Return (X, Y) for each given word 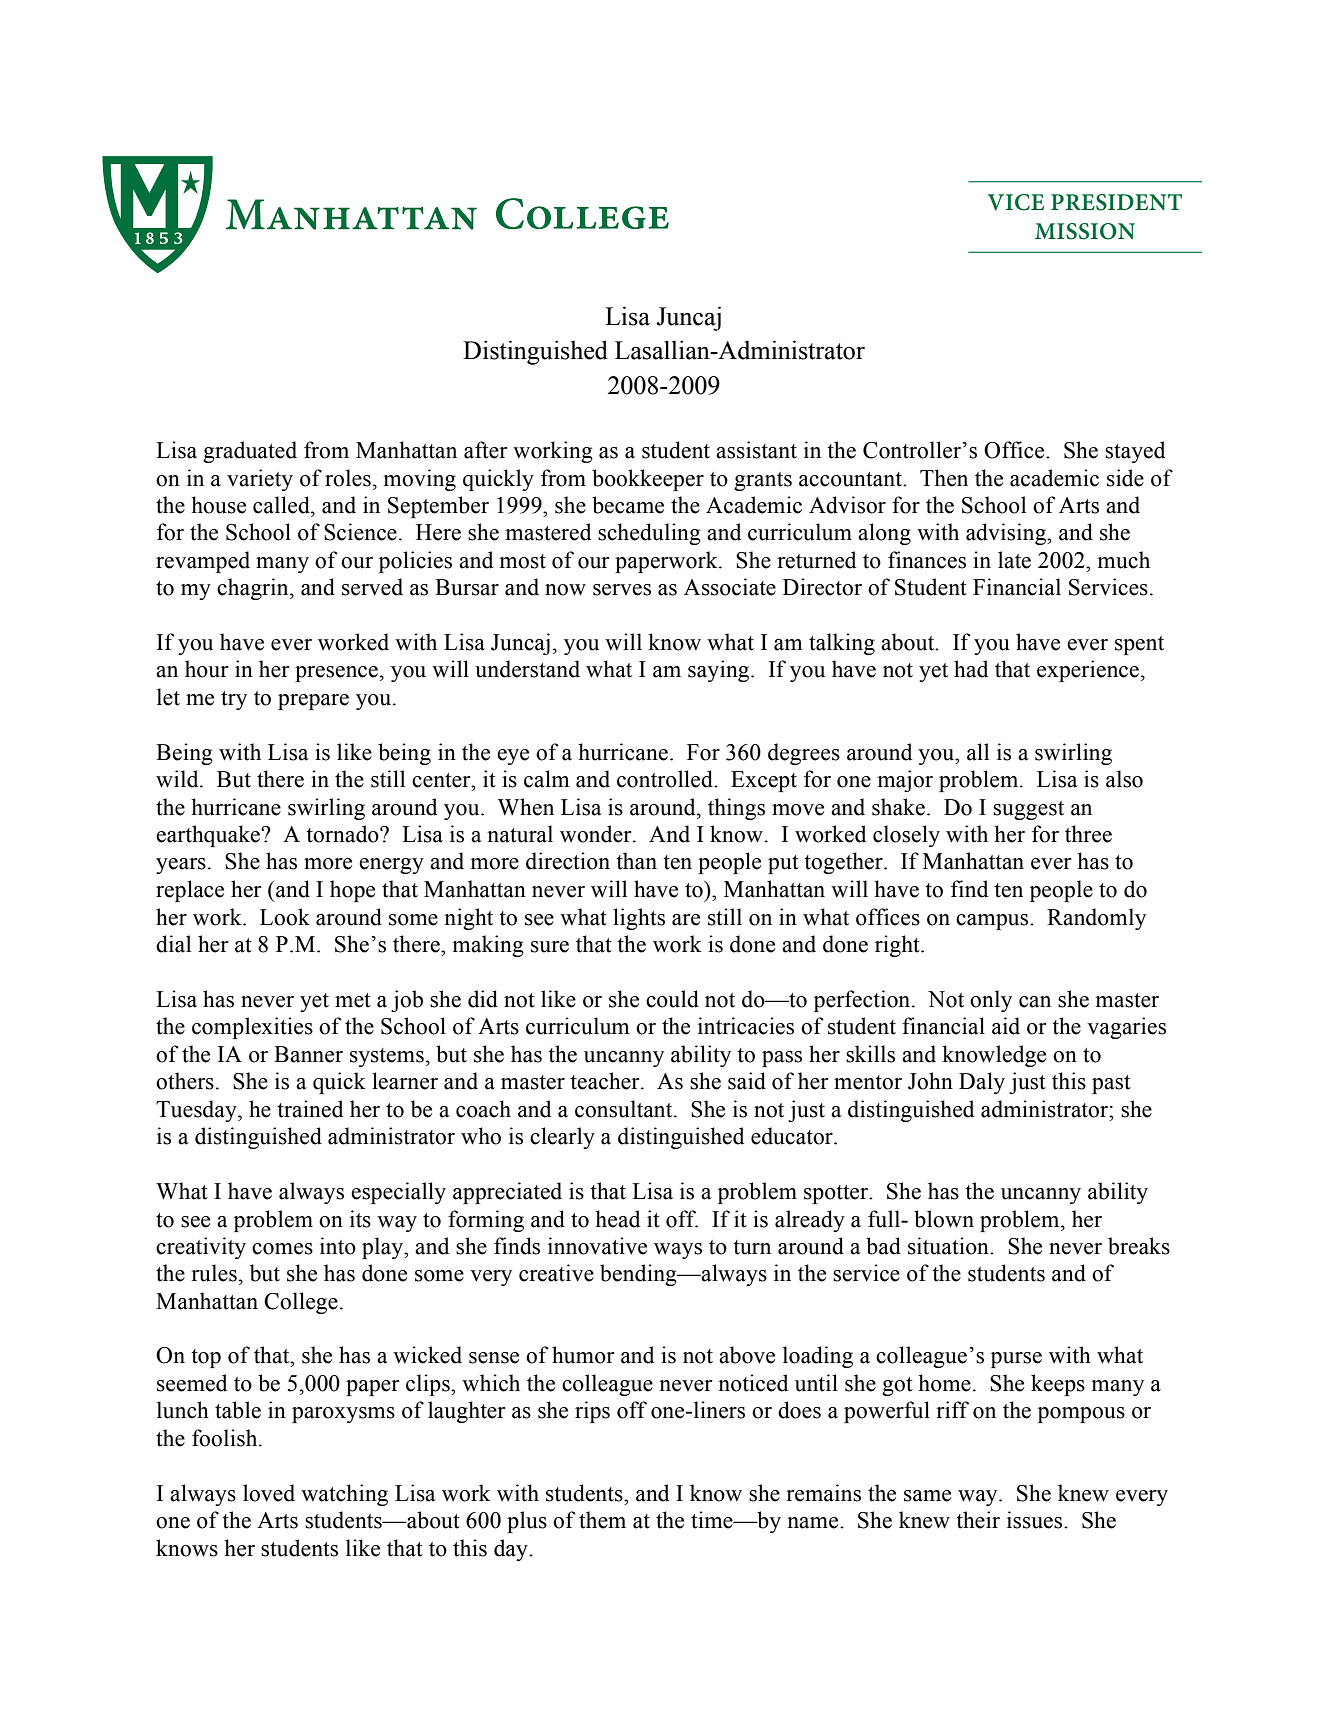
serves (622, 590)
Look (285, 917)
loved (269, 1493)
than (636, 861)
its (360, 1219)
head (617, 1219)
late (1014, 560)
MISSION (1085, 231)
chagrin (254, 589)
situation (949, 1246)
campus (993, 922)
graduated (250, 452)
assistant (756, 450)
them (602, 1520)
